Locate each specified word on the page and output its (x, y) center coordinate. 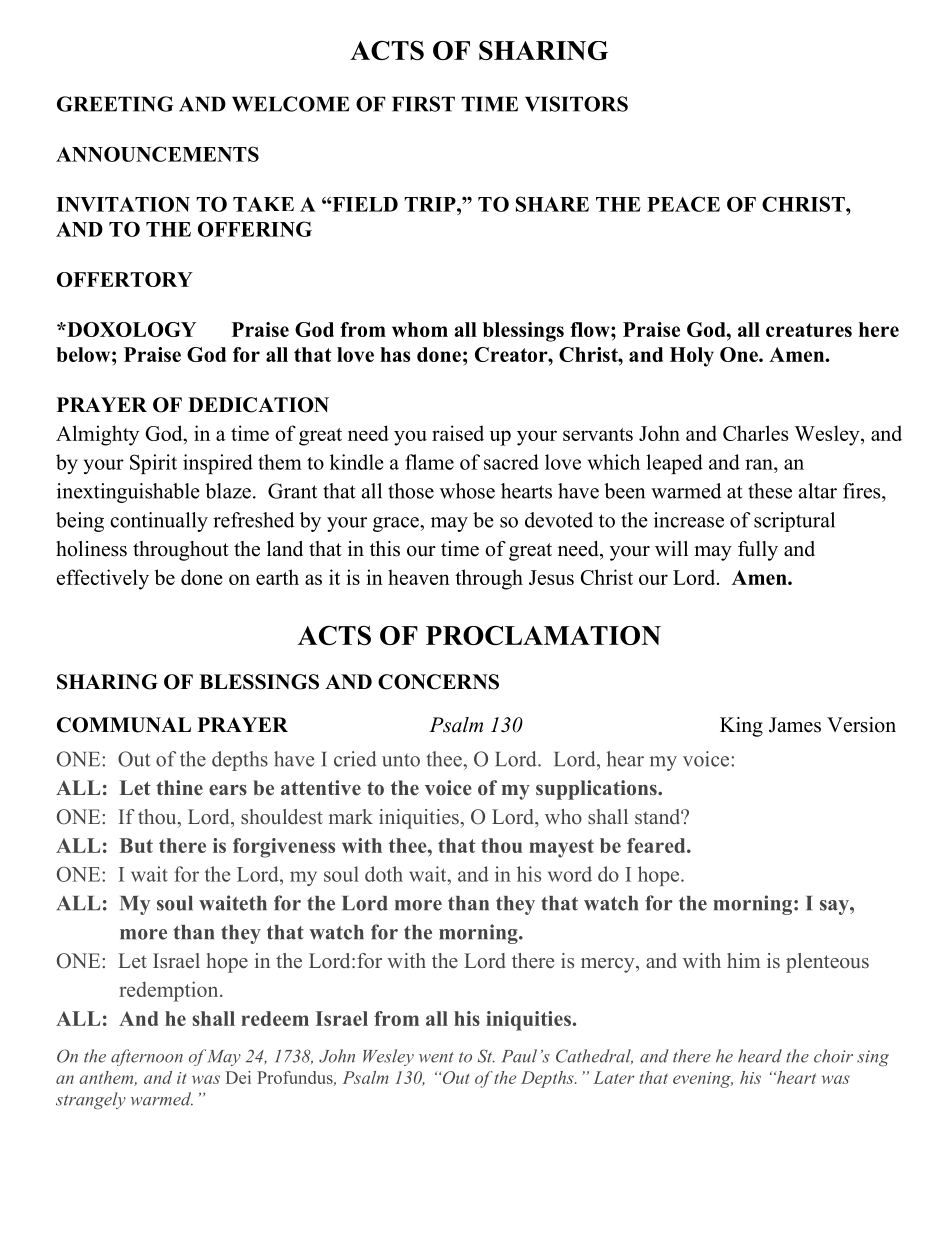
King (741, 727)
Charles (755, 433)
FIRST (423, 104)
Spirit (153, 464)
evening (703, 1080)
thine (179, 788)
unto (401, 760)
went (436, 1057)
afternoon (147, 1057)
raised (458, 433)
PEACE (683, 204)
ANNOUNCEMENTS (157, 154)
